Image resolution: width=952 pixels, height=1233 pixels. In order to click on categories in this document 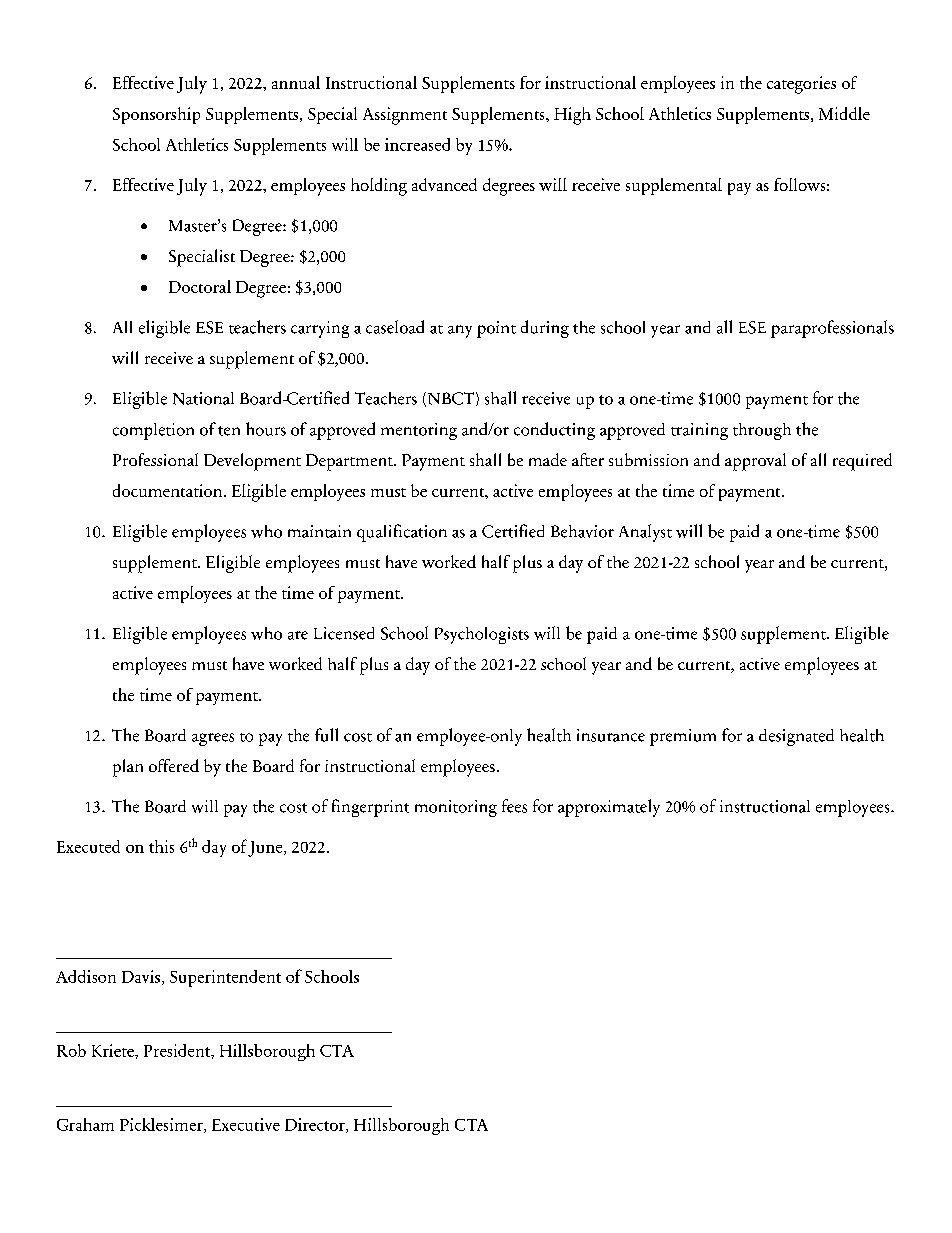, I will do `click(801, 85)`.
